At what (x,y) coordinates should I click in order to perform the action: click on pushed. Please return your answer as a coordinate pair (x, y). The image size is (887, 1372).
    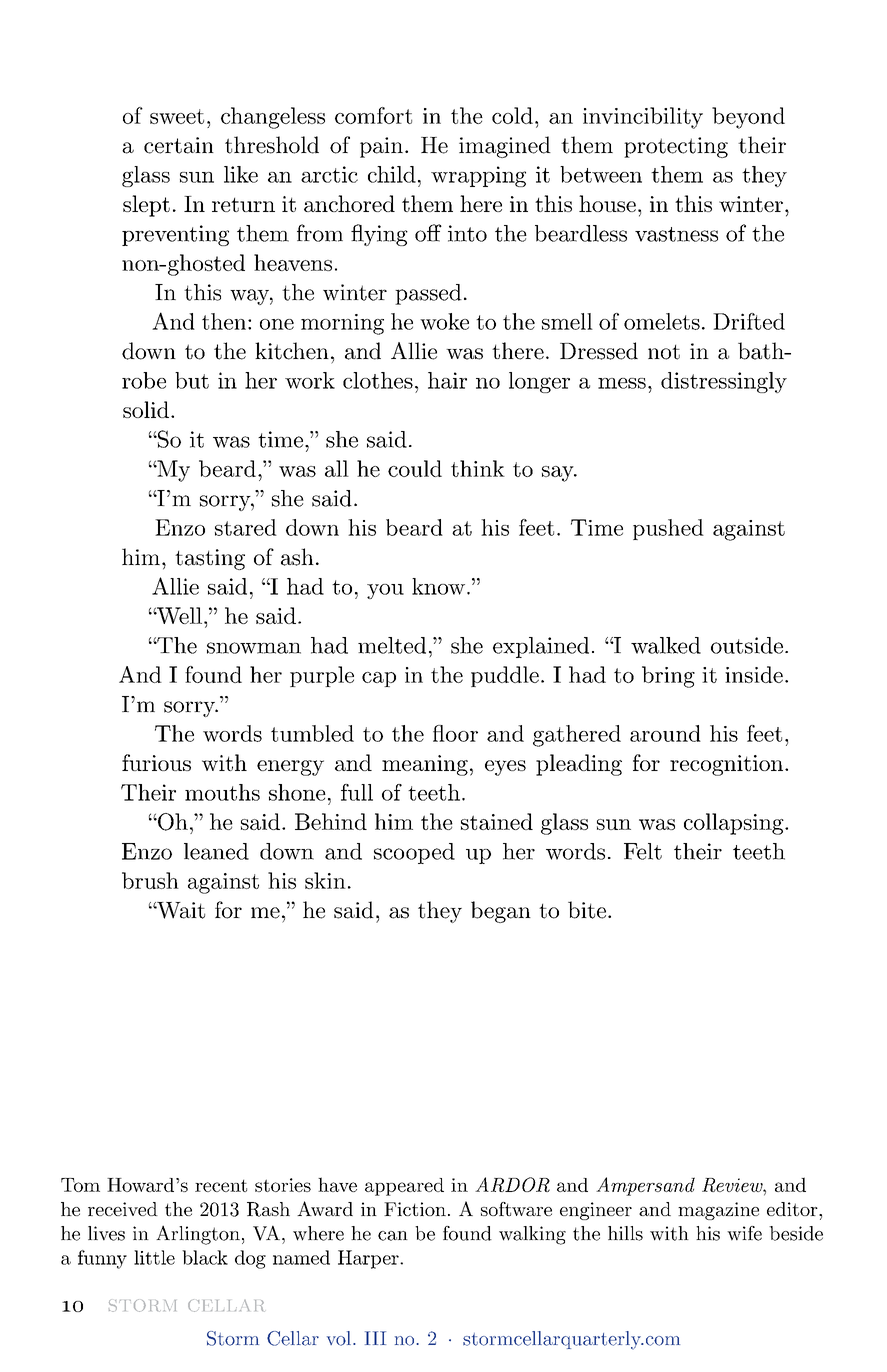
    Looking at the image, I should click on (668, 529).
